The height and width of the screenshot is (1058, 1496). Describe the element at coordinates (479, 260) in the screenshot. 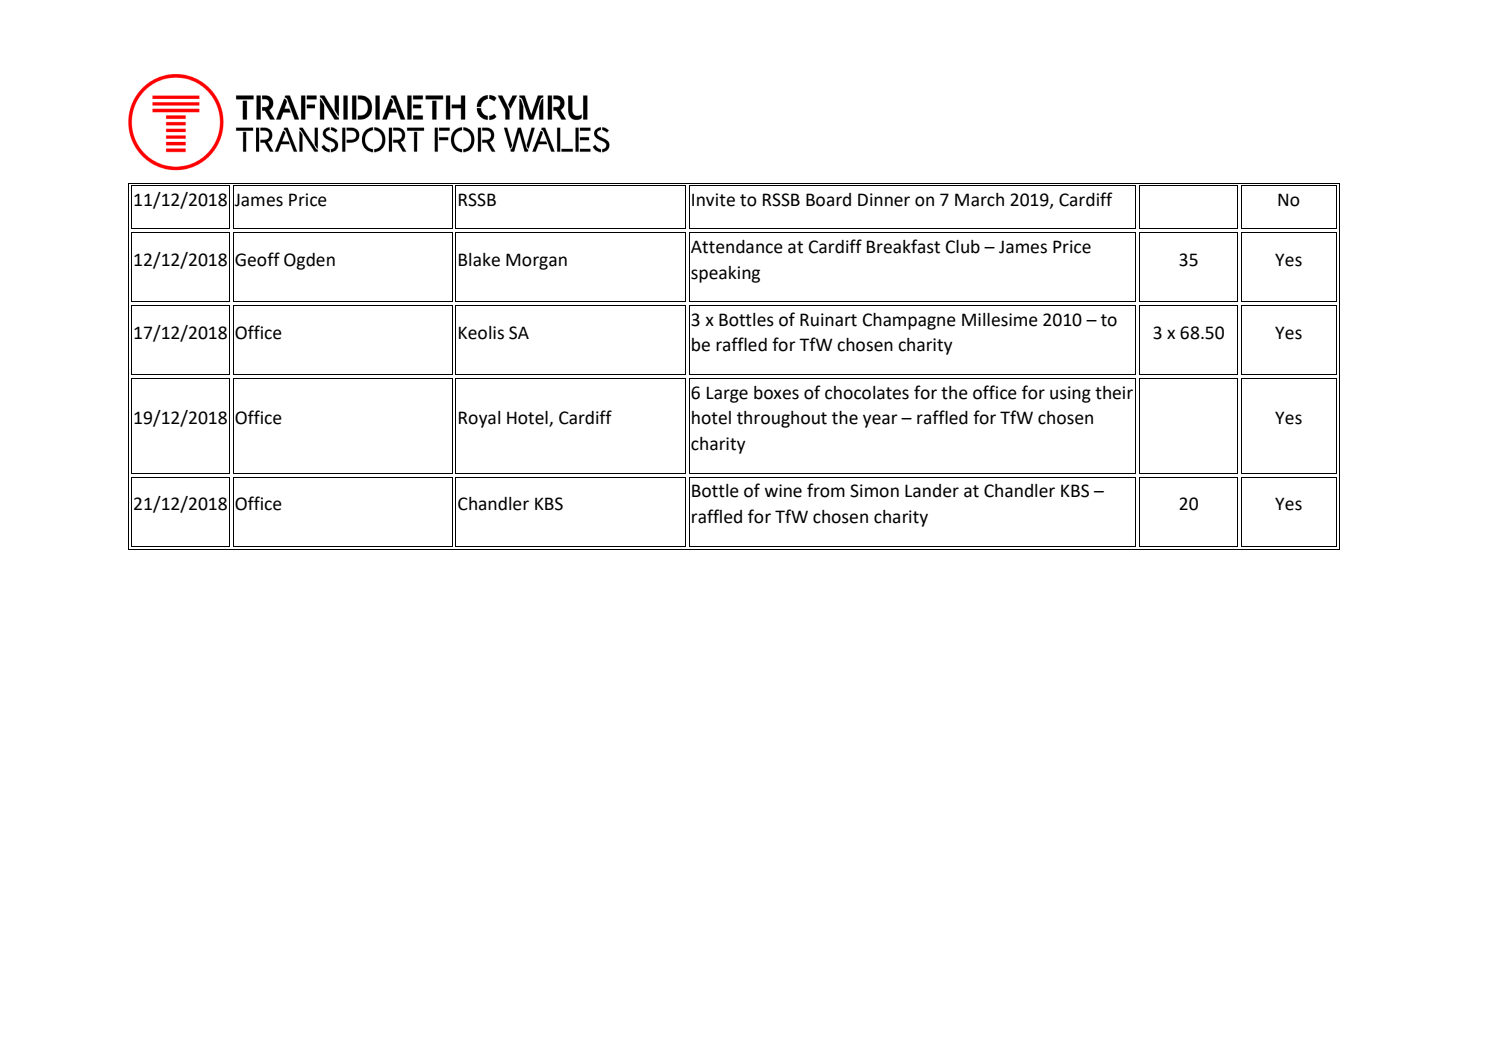

I see `Blake` at that location.
